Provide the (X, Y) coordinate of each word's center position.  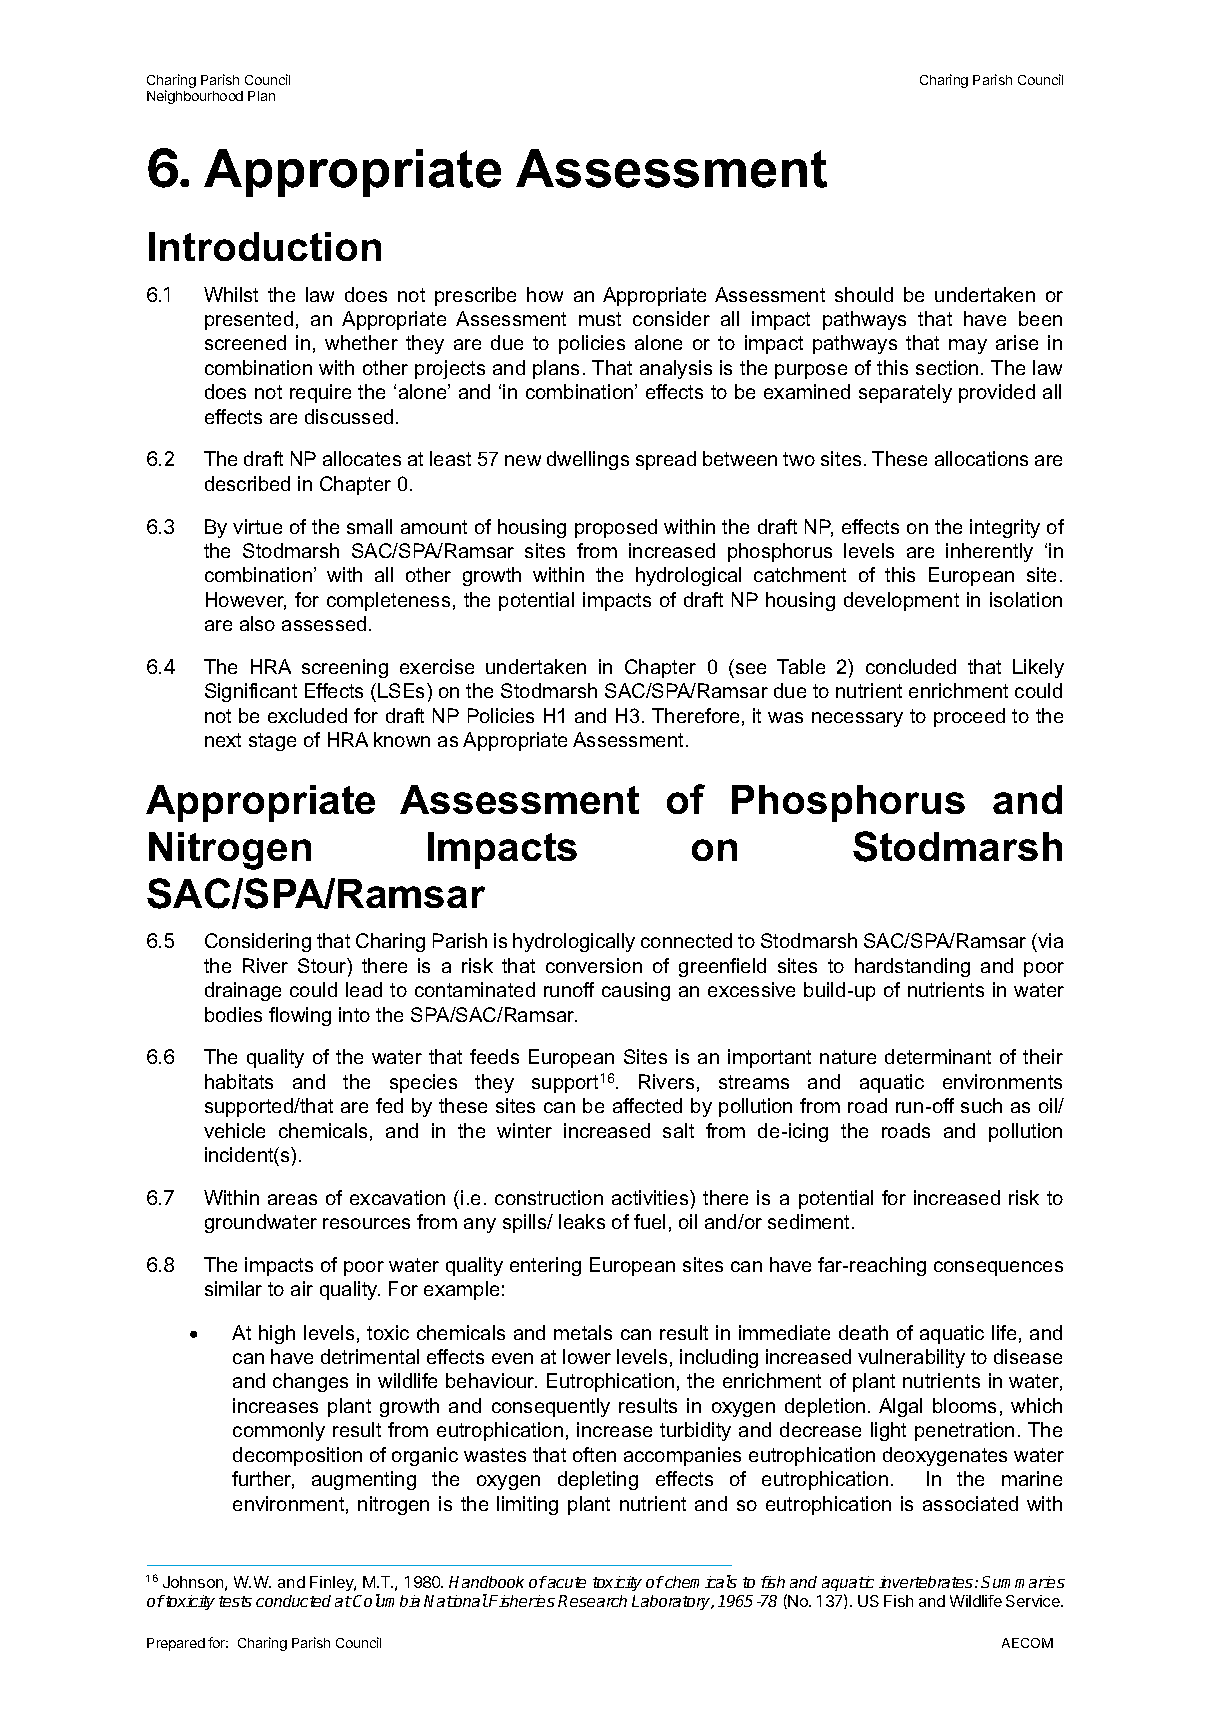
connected (686, 940)
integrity (1005, 528)
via (1049, 942)
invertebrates (927, 1582)
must (600, 319)
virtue (257, 526)
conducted (293, 1601)
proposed (616, 528)
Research (592, 1601)
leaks (582, 1221)
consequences (998, 1268)
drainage (243, 991)
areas (292, 1199)
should (864, 294)
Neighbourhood (195, 97)
